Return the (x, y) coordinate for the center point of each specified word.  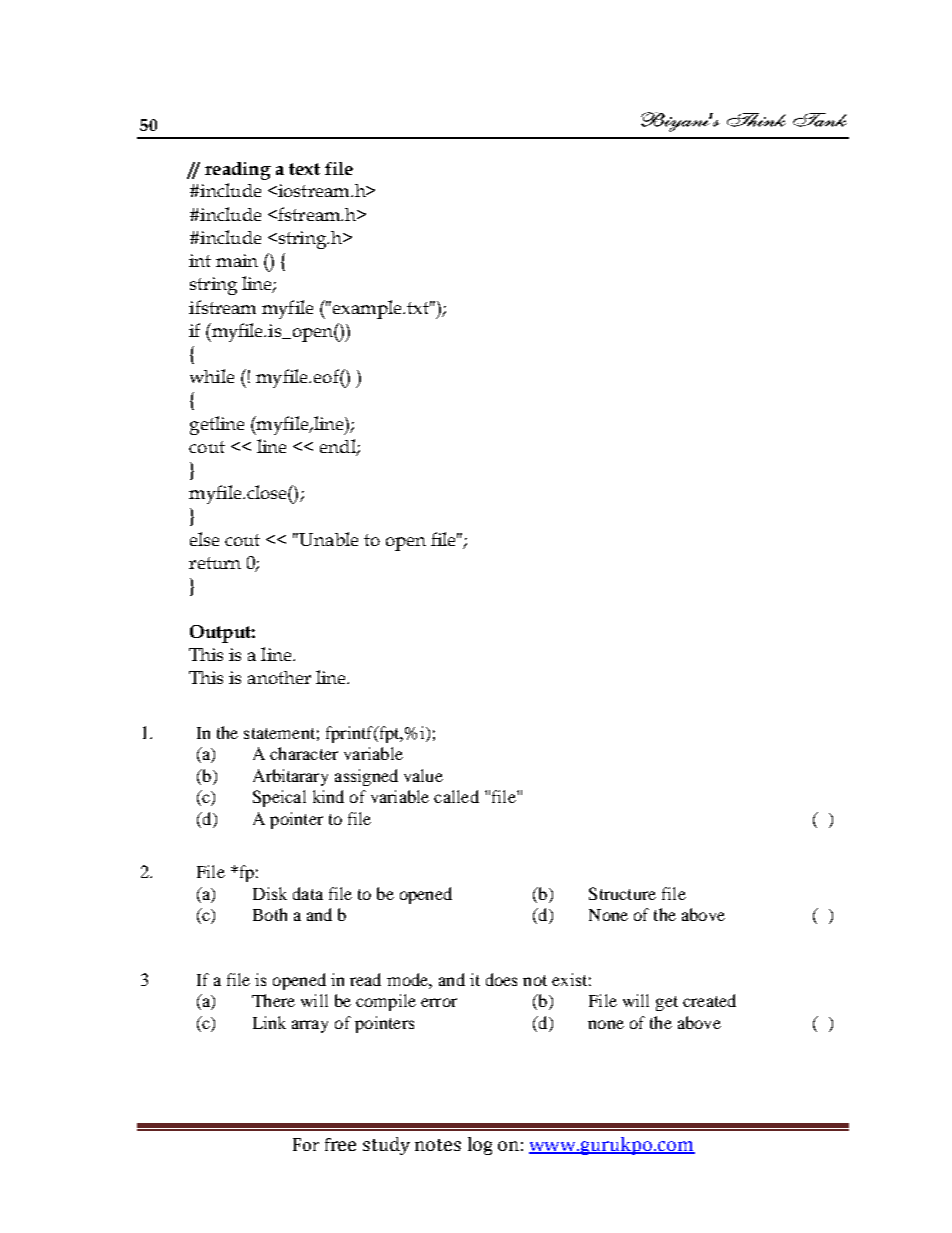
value (423, 775)
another (279, 677)
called (456, 796)
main (237, 260)
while (212, 376)
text (304, 169)
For (306, 1144)
